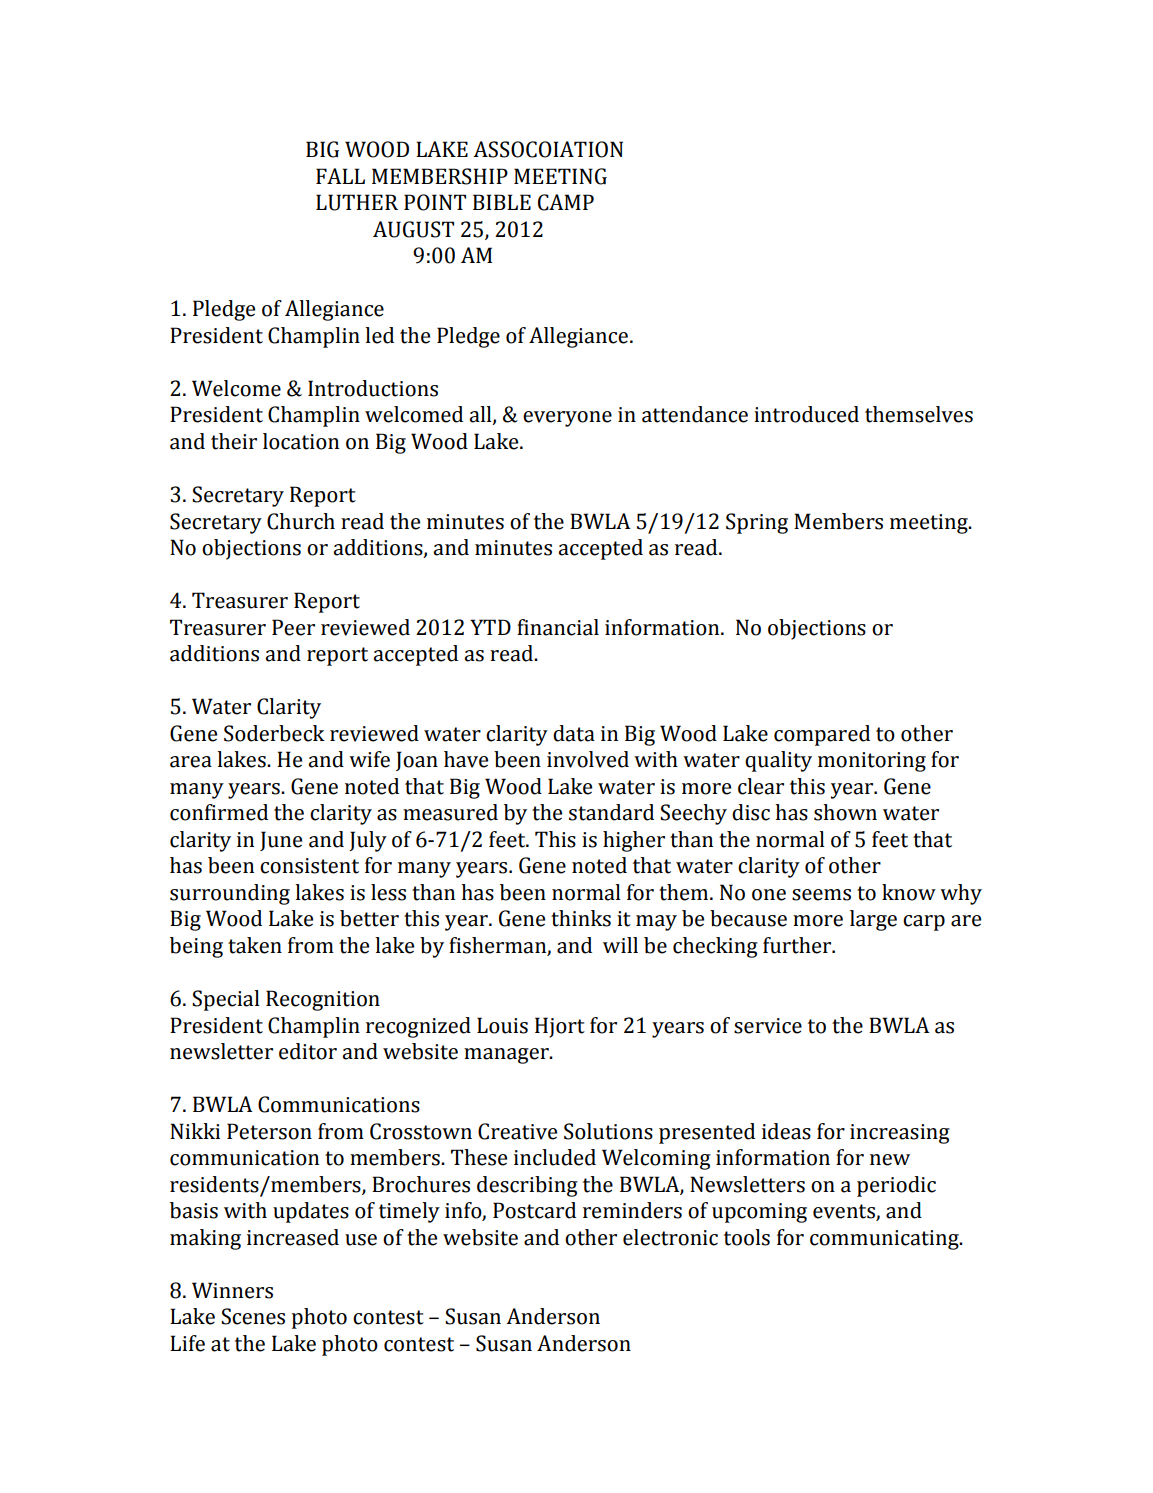 This screenshot has width=1153, height=1493. Describe the element at coordinates (588, 759) in the screenshot. I see `involved` at that location.
